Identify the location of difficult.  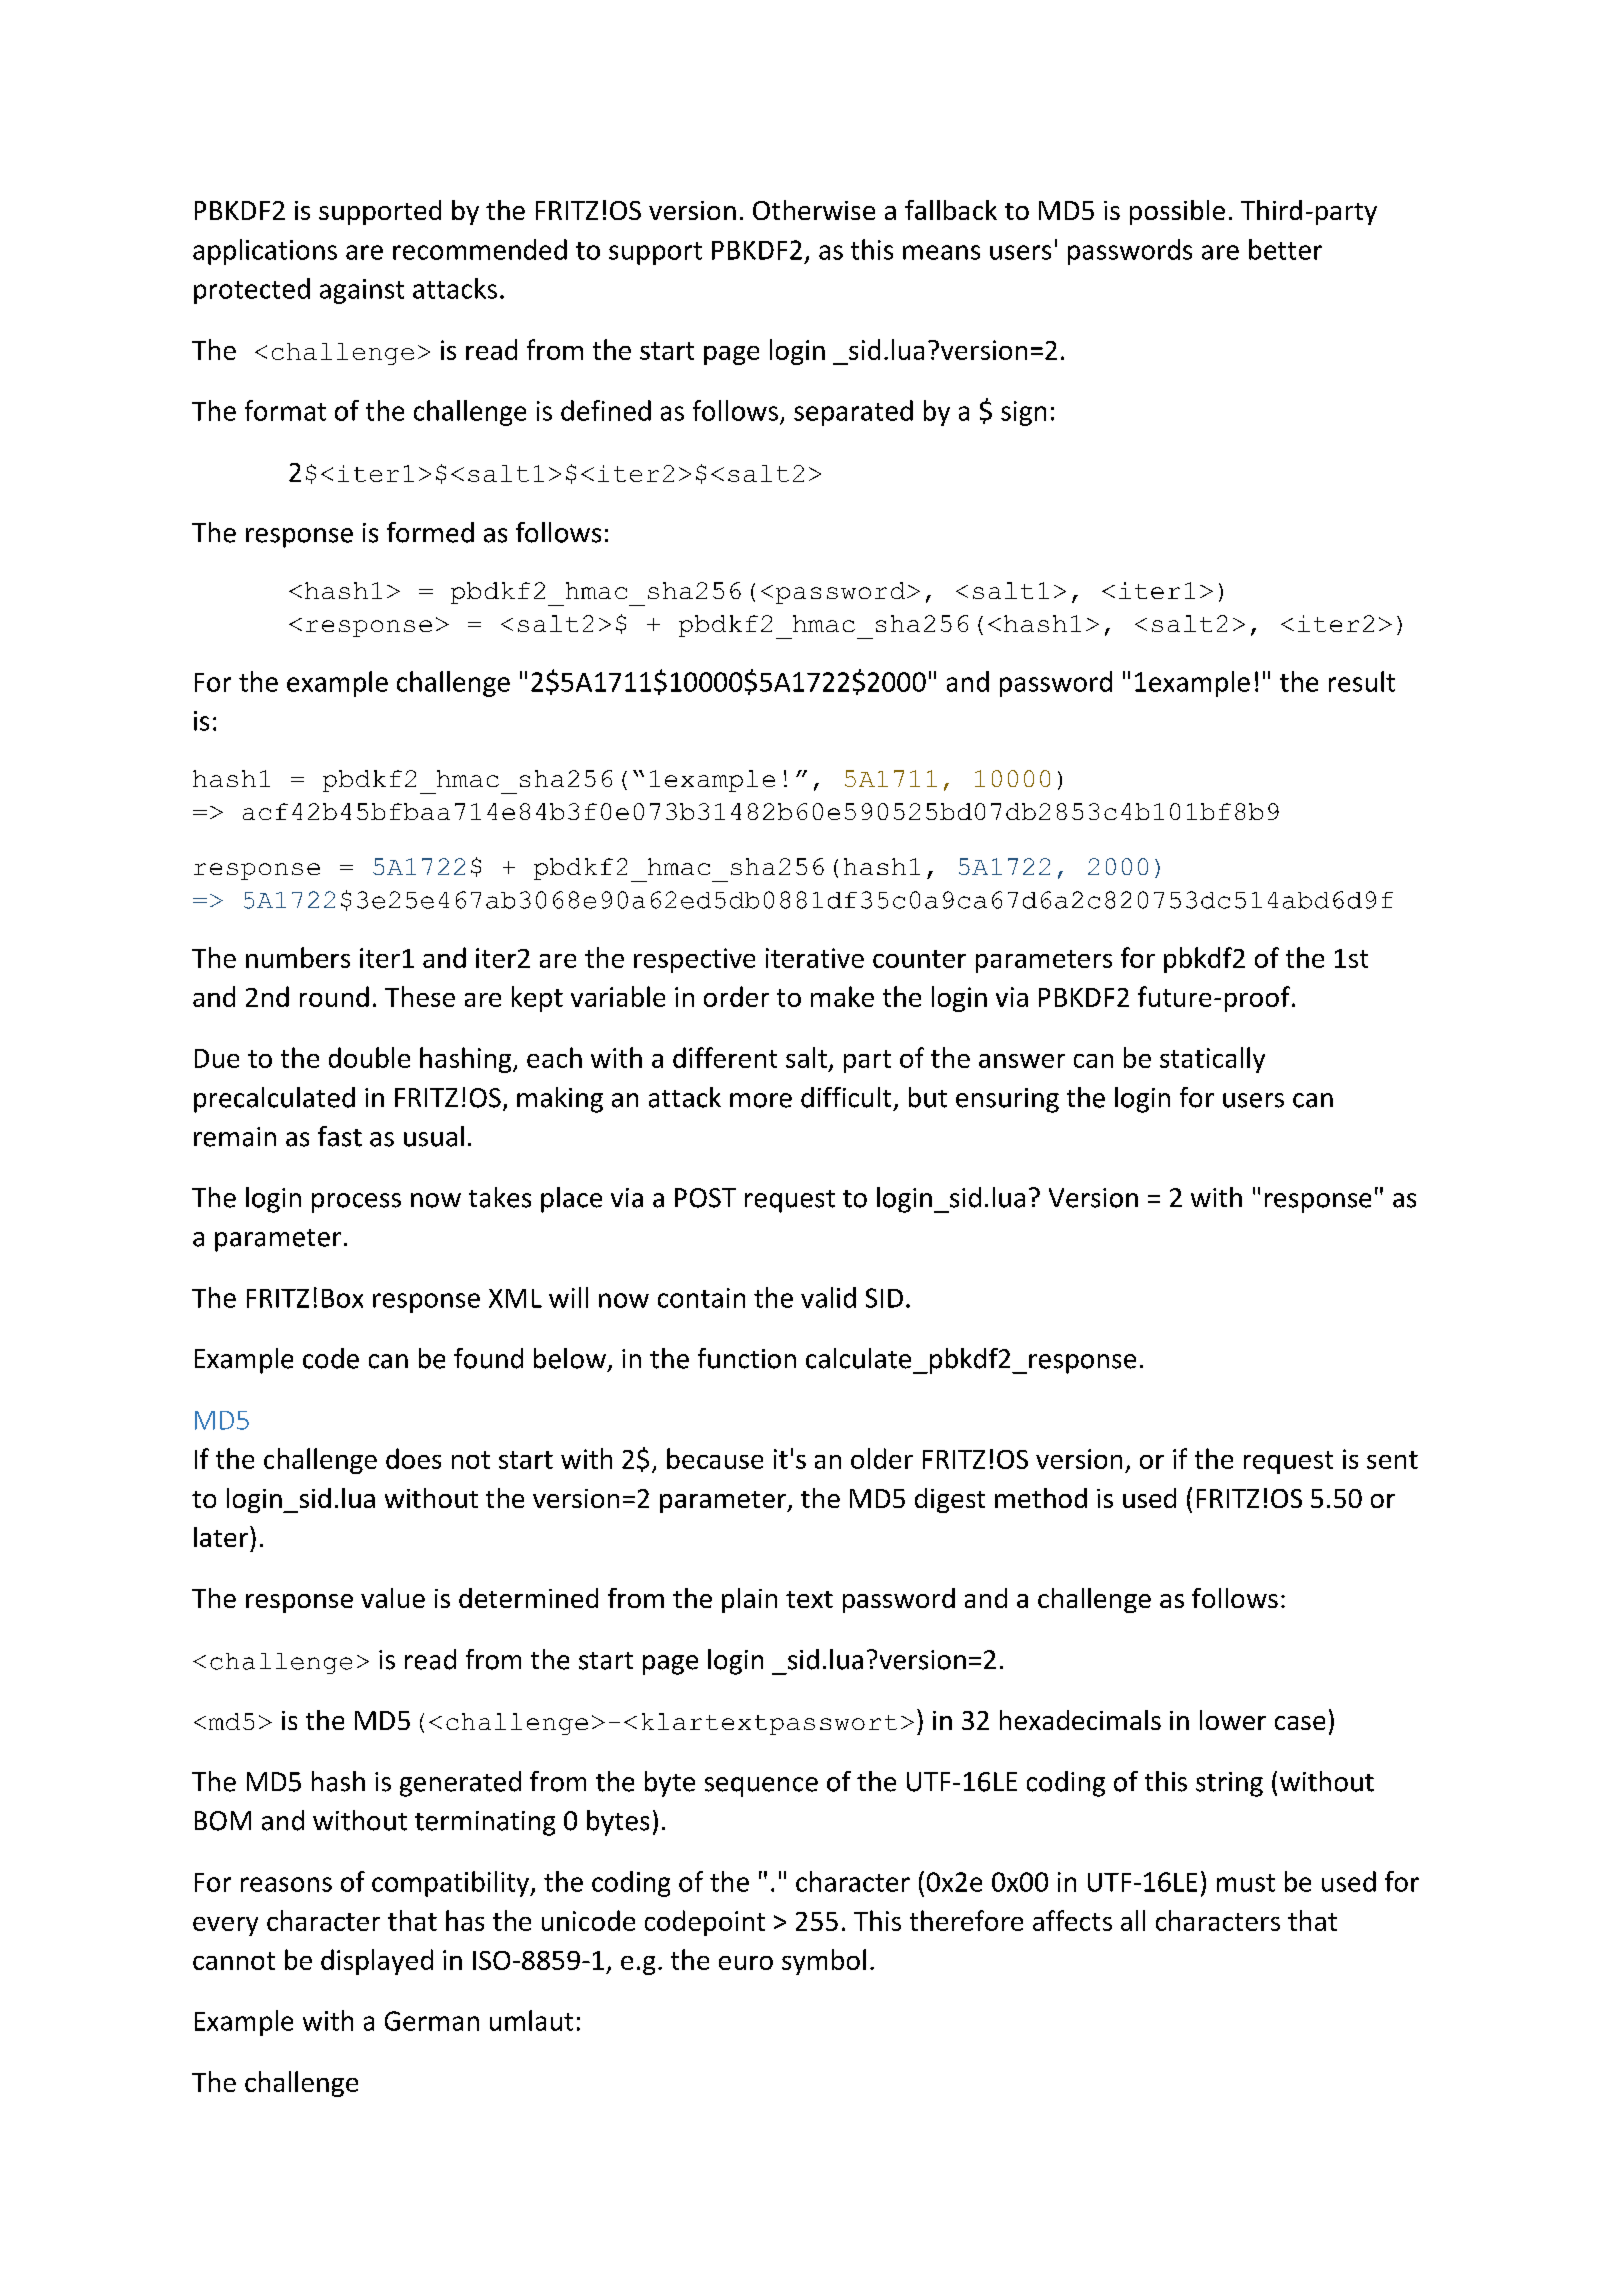
(846, 1097).
